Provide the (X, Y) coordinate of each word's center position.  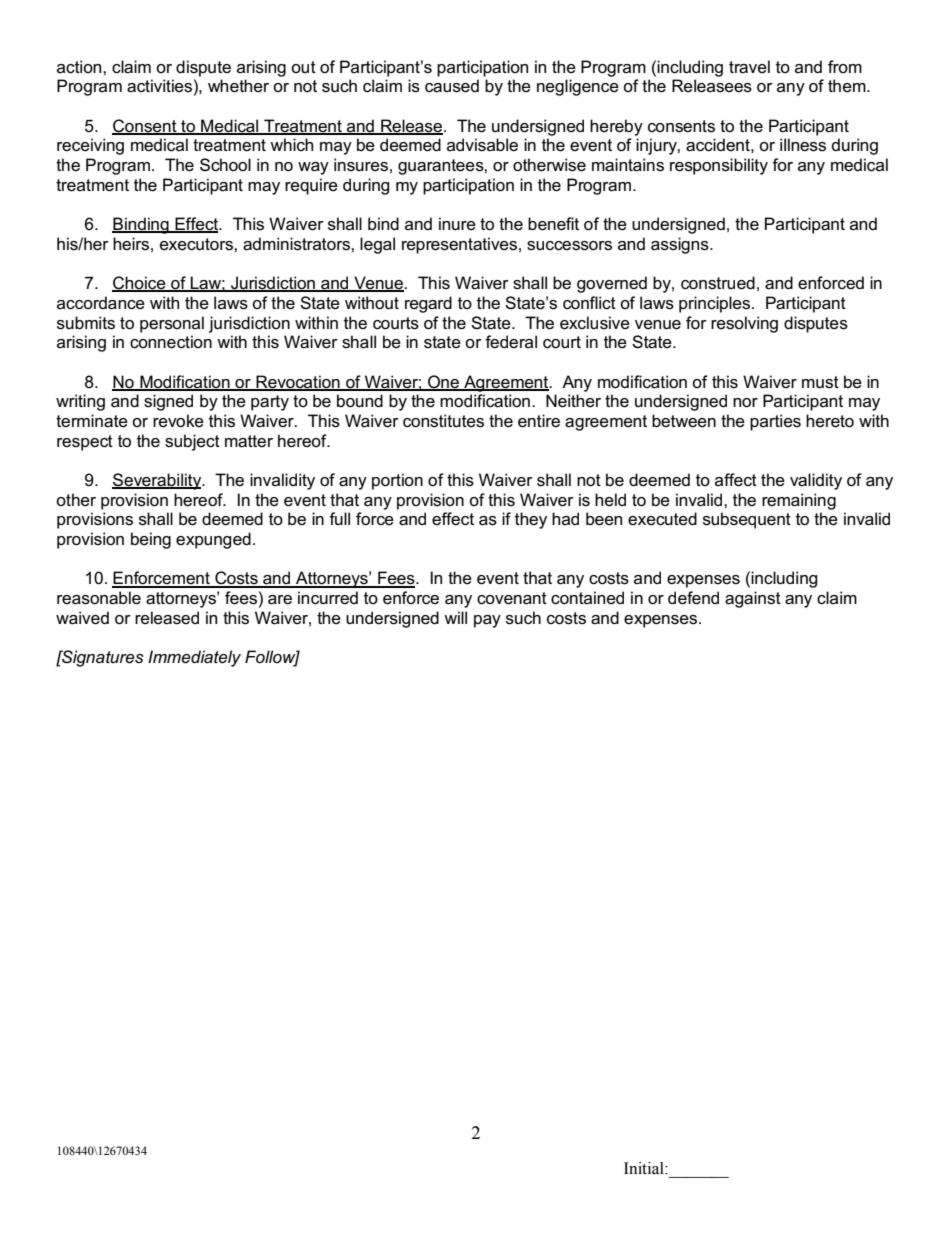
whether (238, 86)
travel (749, 67)
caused (452, 86)
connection (171, 342)
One (444, 382)
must (820, 382)
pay (487, 621)
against (753, 599)
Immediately (194, 658)
